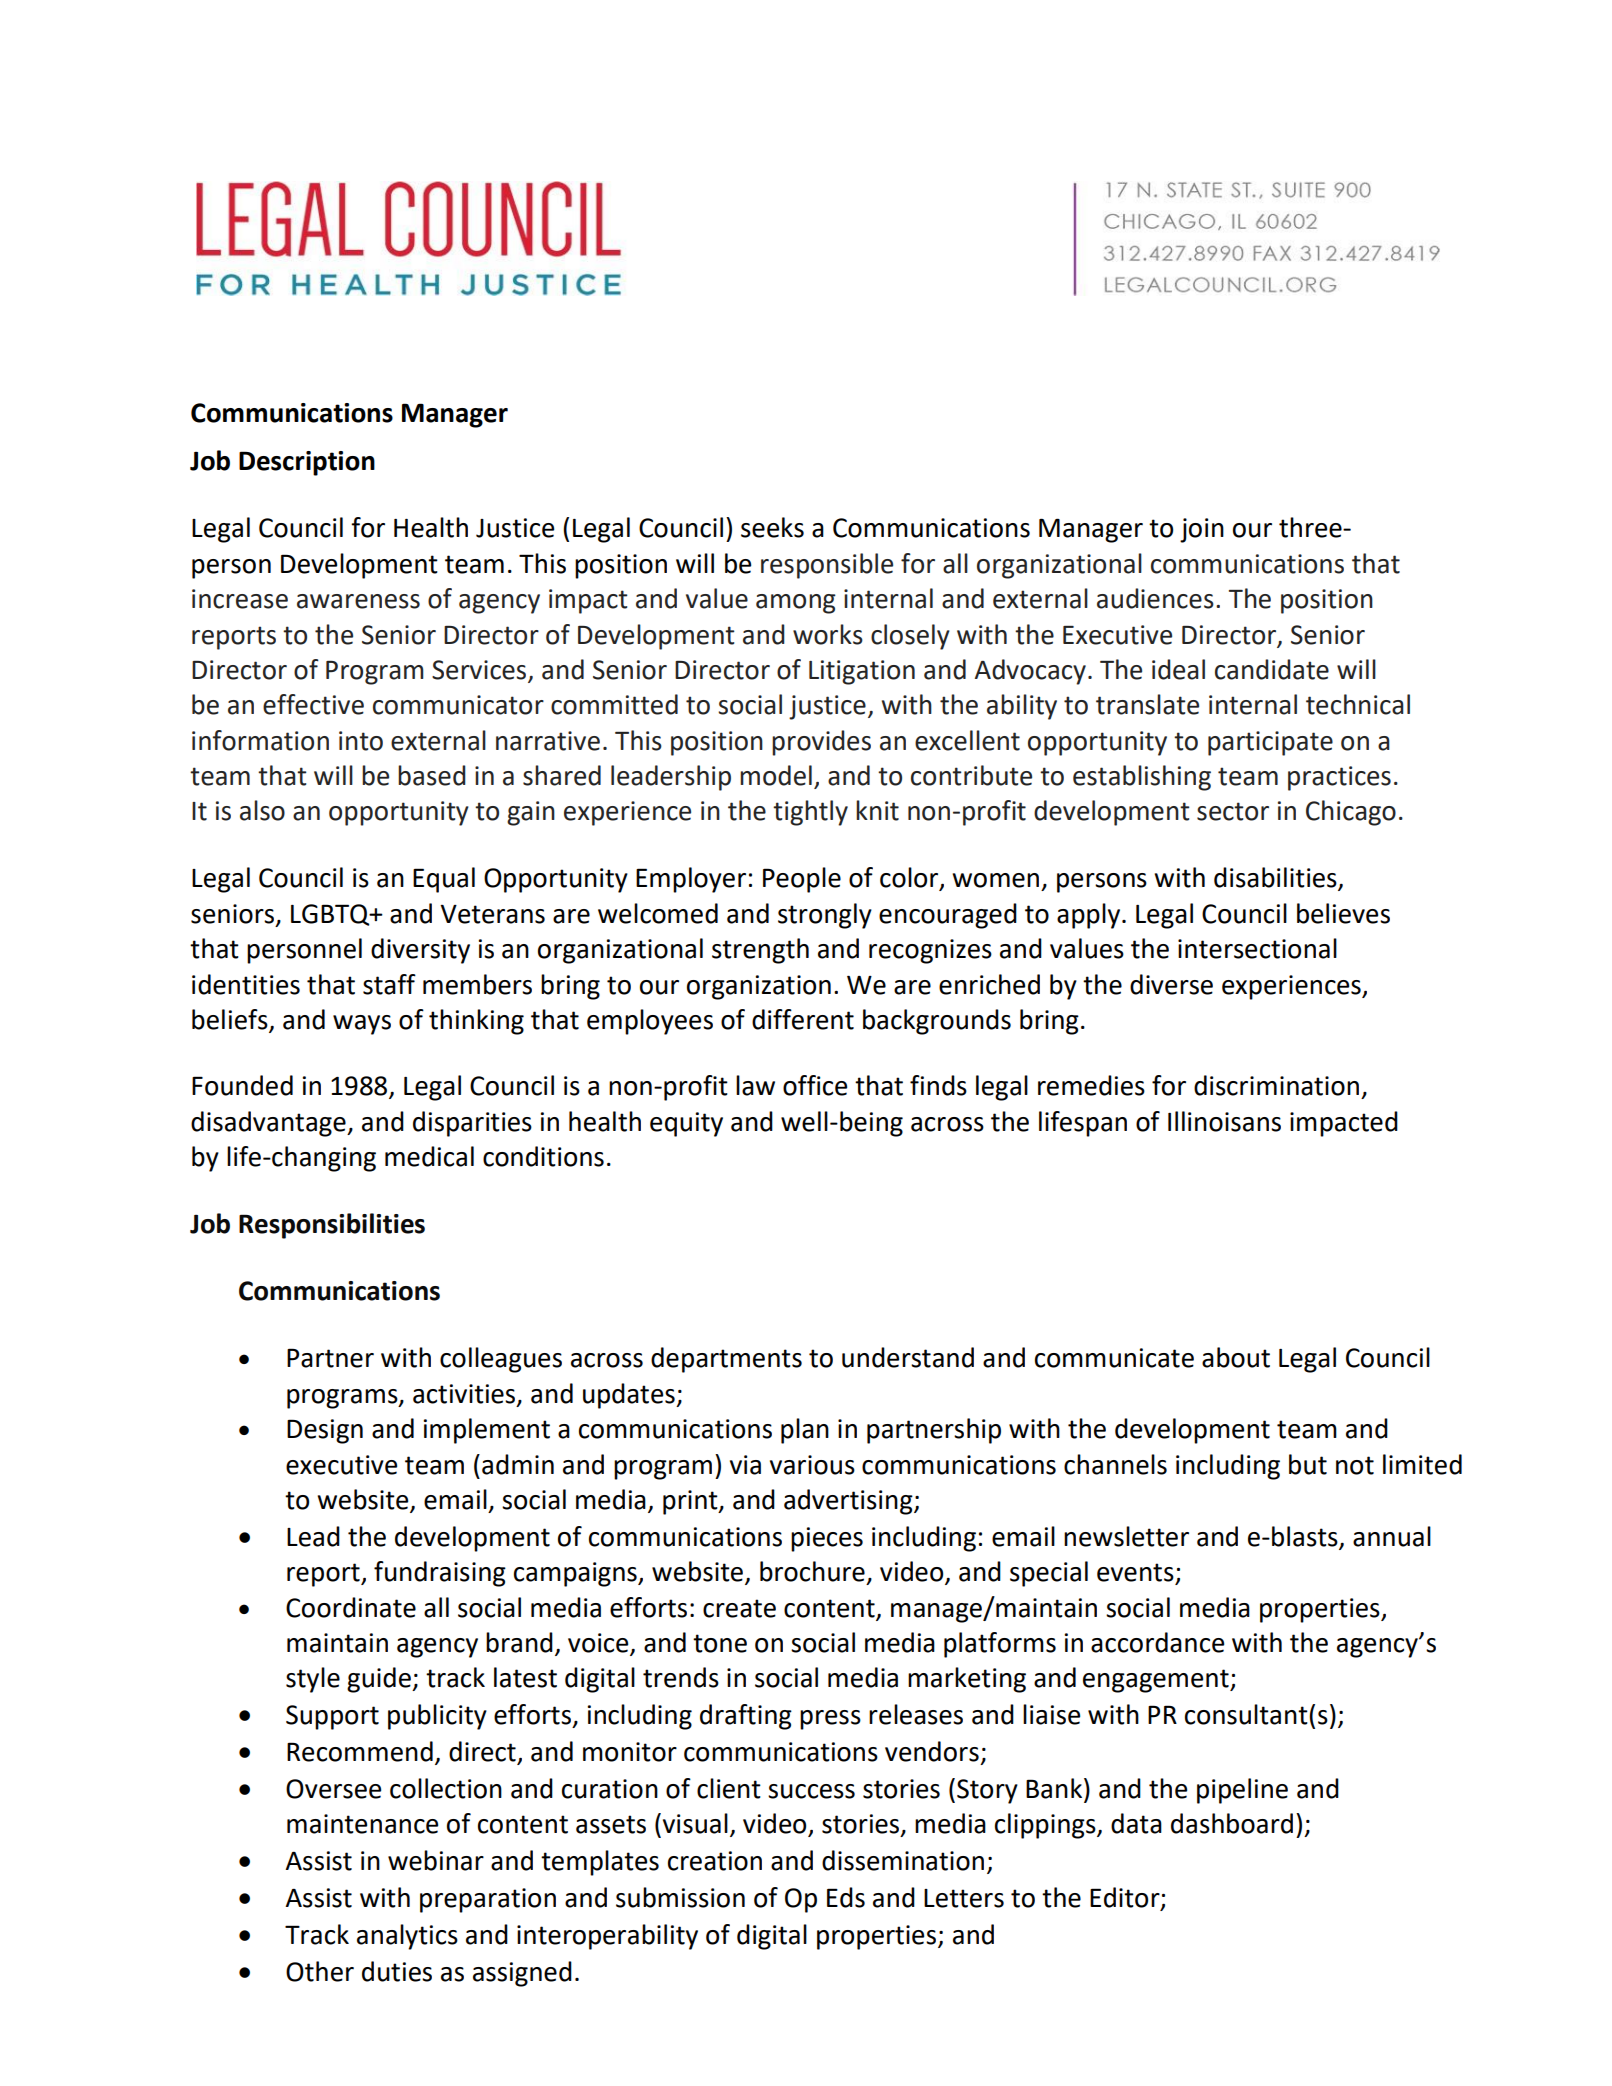  What do you see at coordinates (332, 1226) in the screenshot?
I see `Responsibilities` at bounding box center [332, 1226].
